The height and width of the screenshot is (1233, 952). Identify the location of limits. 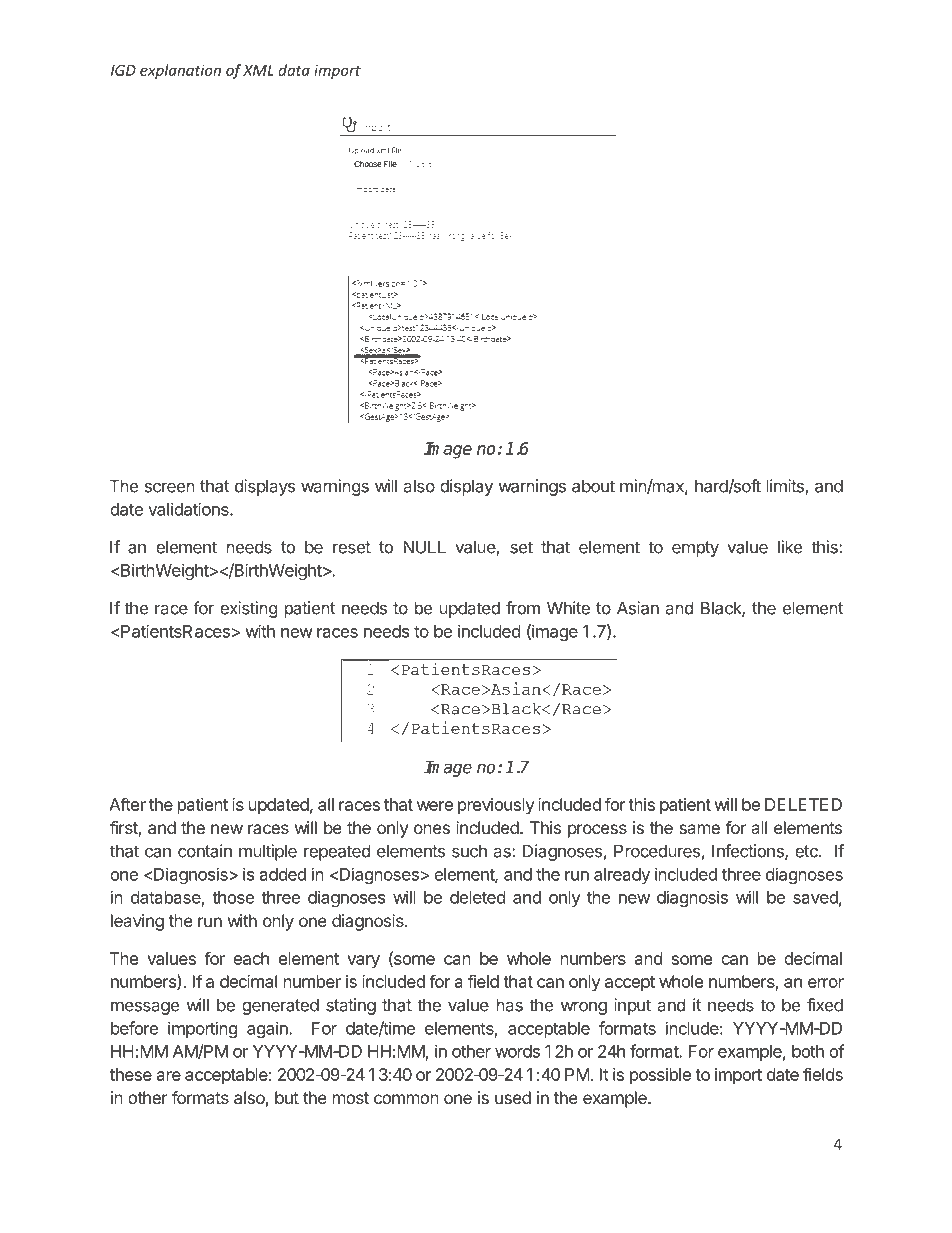
(786, 487).
